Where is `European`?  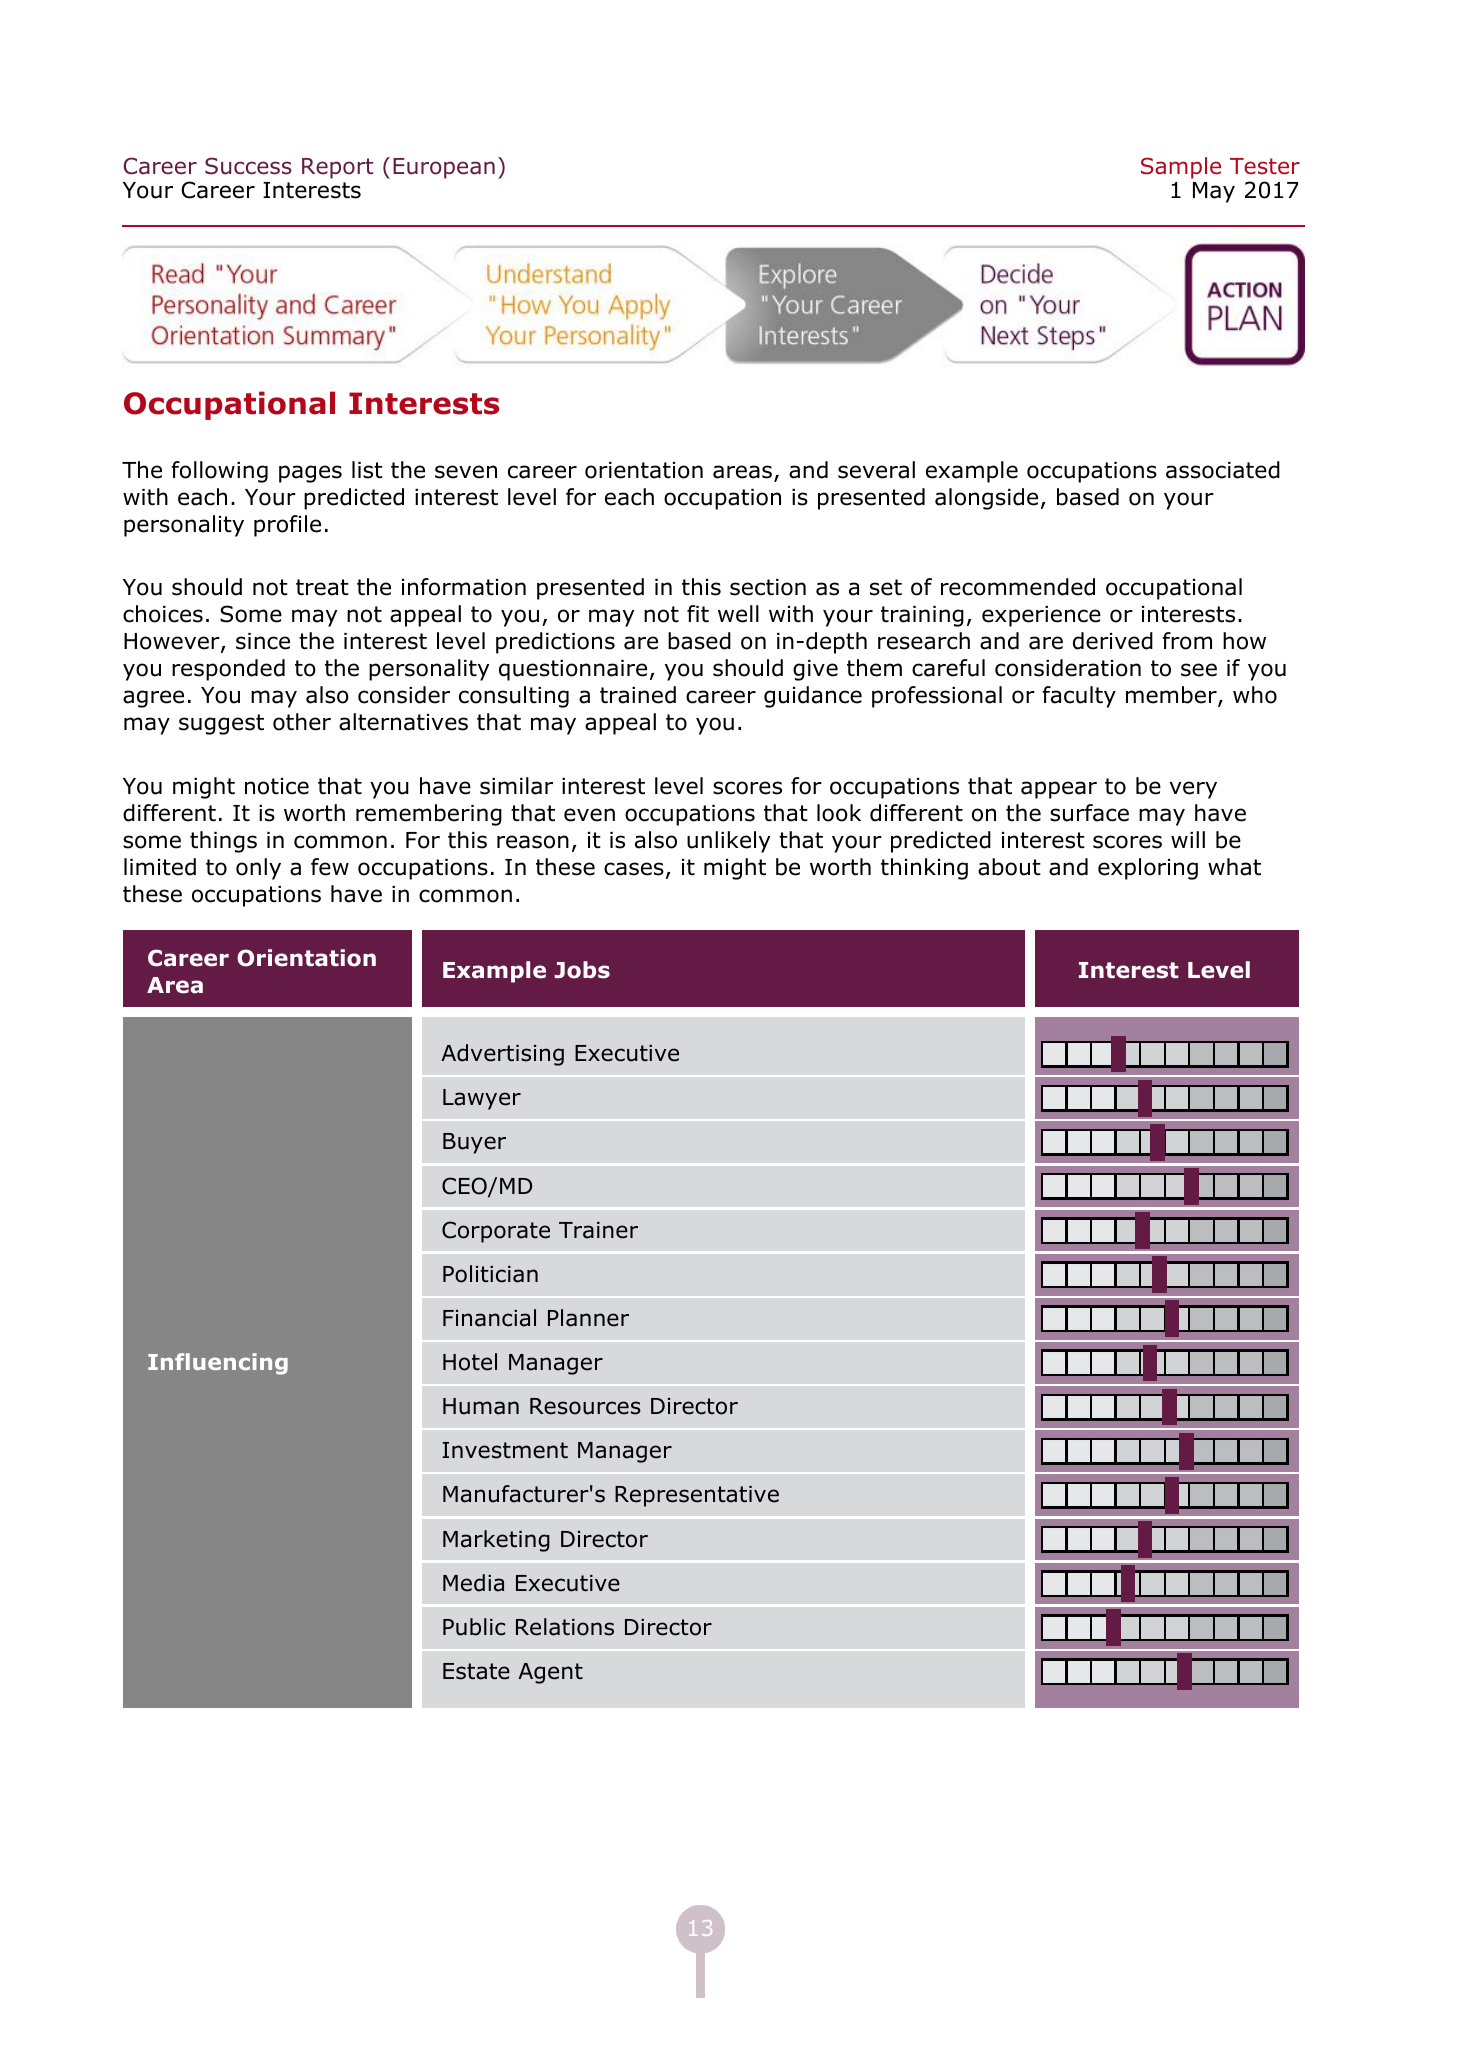
European is located at coordinates (444, 168).
